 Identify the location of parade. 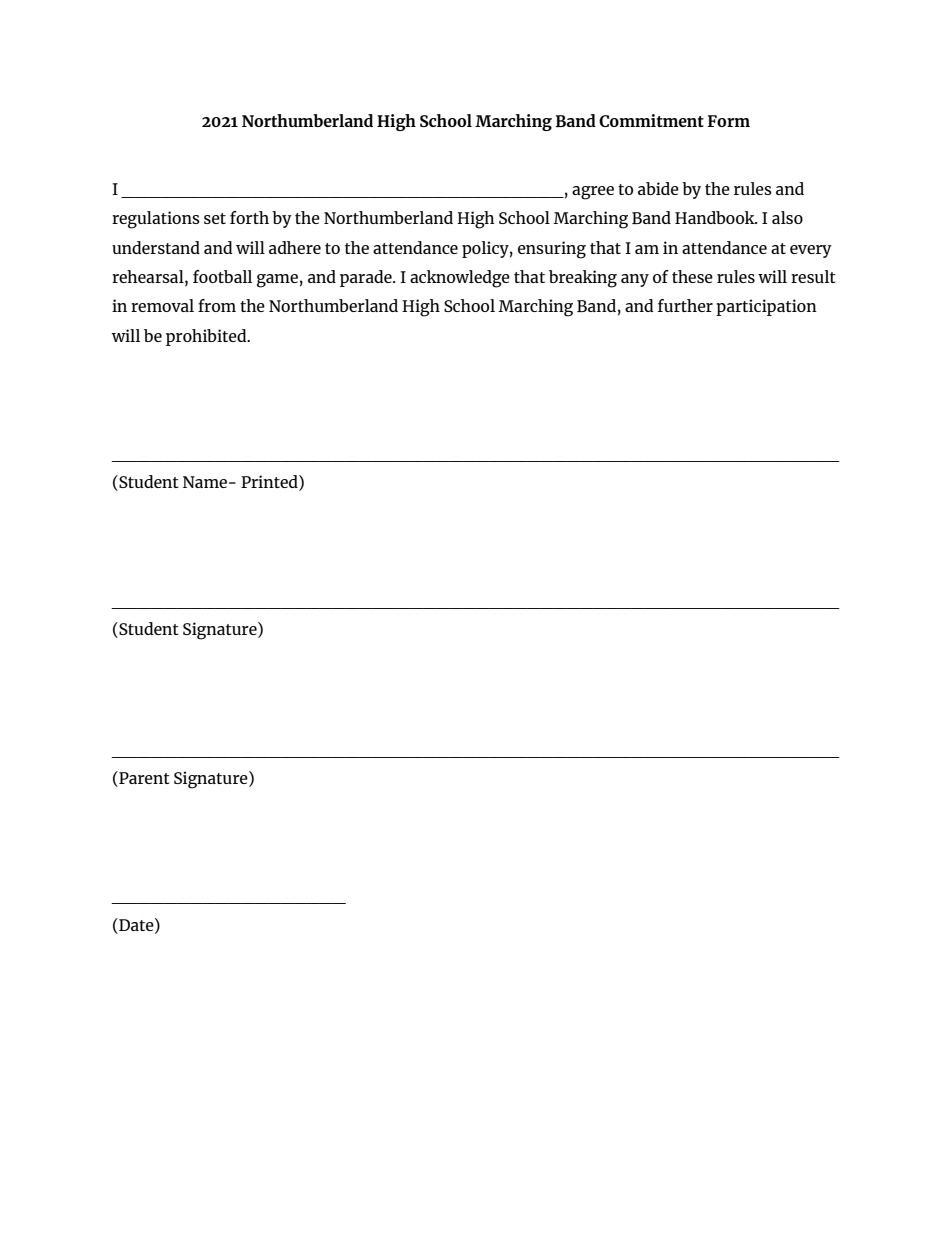
(367, 278).
